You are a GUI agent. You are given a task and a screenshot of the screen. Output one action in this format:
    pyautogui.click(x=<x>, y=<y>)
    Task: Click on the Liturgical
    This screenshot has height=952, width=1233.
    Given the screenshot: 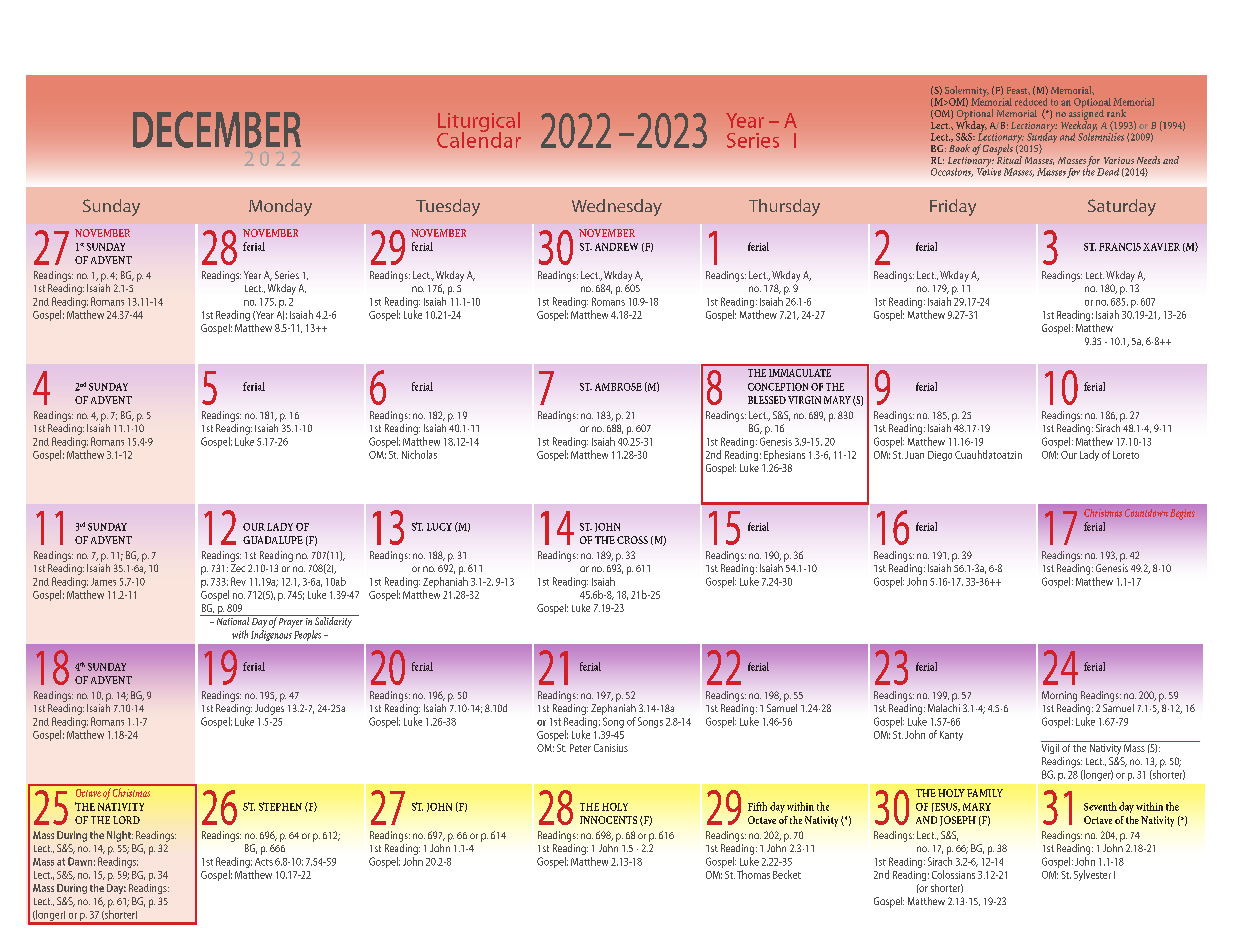 What is the action you would take?
    pyautogui.click(x=479, y=123)
